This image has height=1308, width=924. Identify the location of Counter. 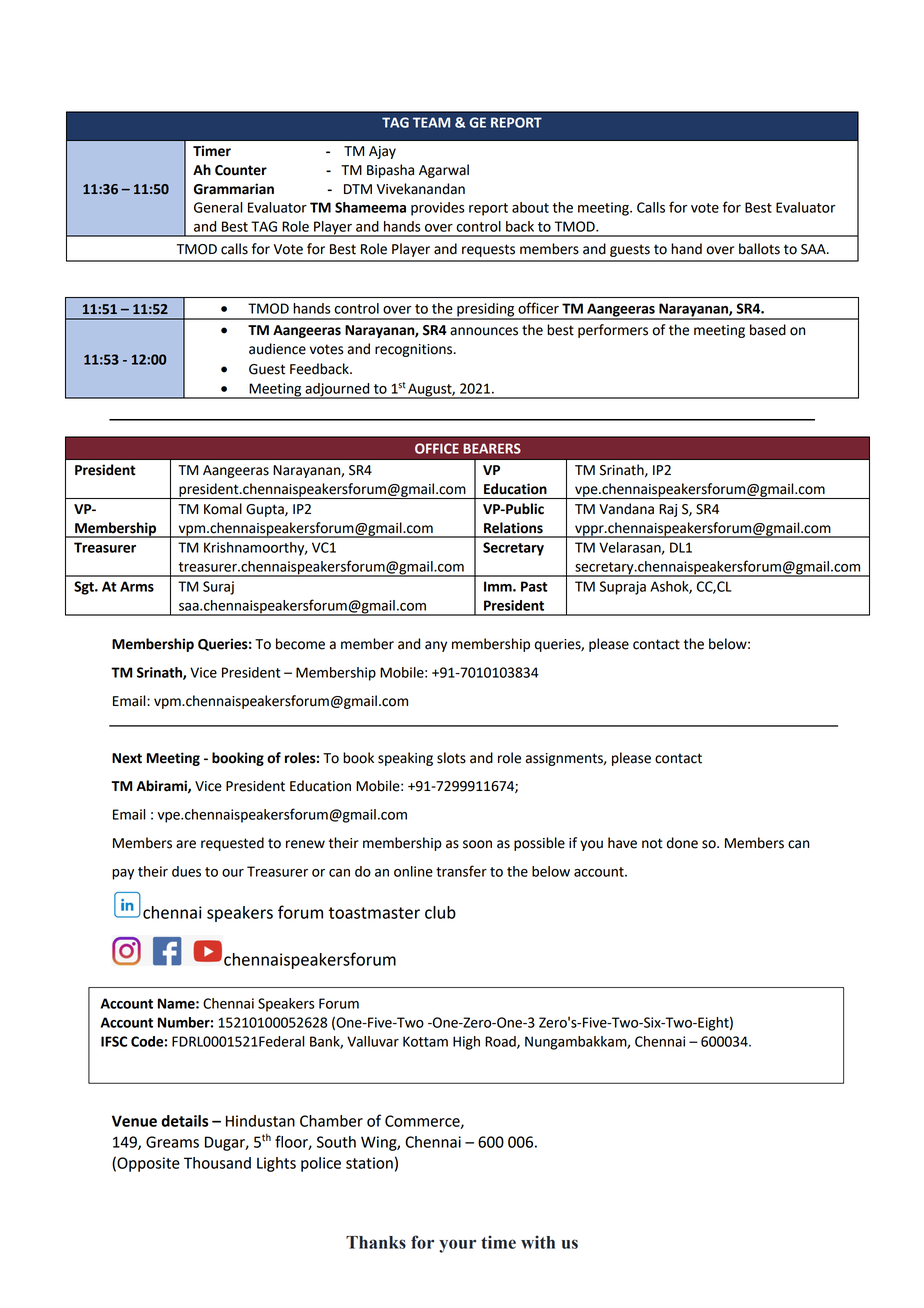
(241, 170).
